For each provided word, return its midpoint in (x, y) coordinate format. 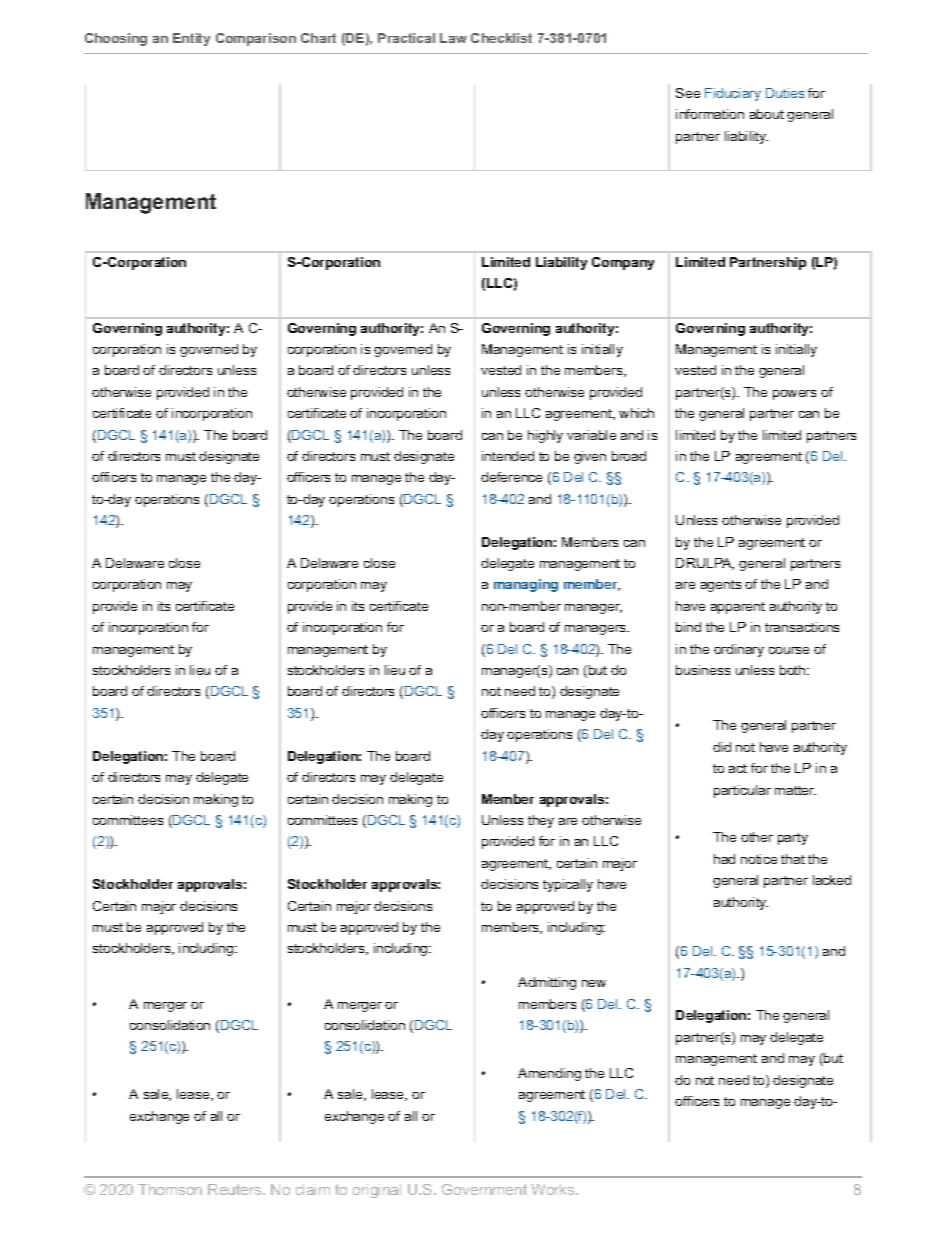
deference (511, 477)
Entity (191, 39)
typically (568, 885)
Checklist (501, 38)
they (541, 821)
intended (508, 456)
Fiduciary (733, 94)
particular (742, 791)
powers (794, 395)
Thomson (170, 1189)
